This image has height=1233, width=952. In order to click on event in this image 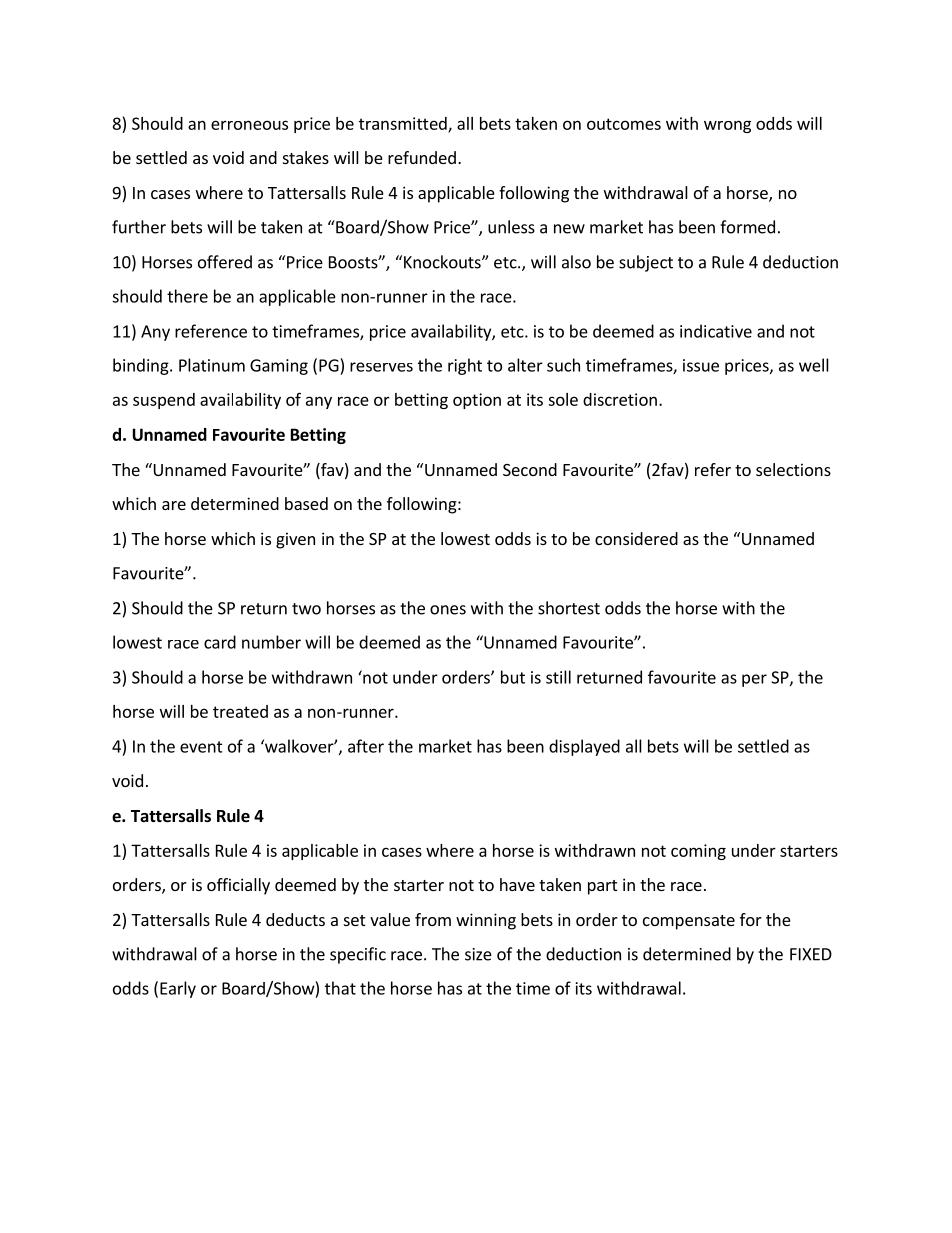, I will do `click(201, 747)`.
